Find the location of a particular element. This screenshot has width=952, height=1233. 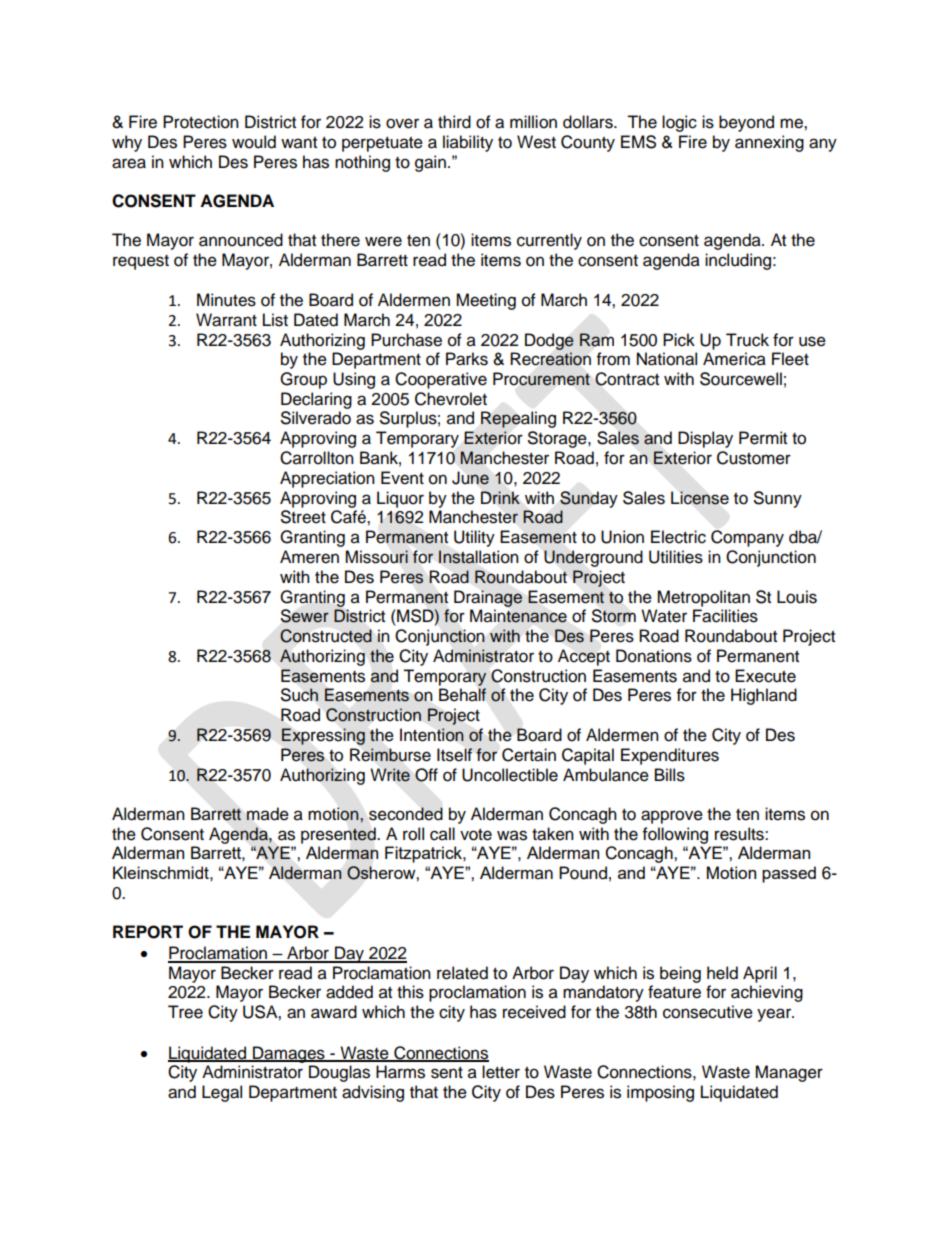

annexing is located at coordinates (769, 143).
